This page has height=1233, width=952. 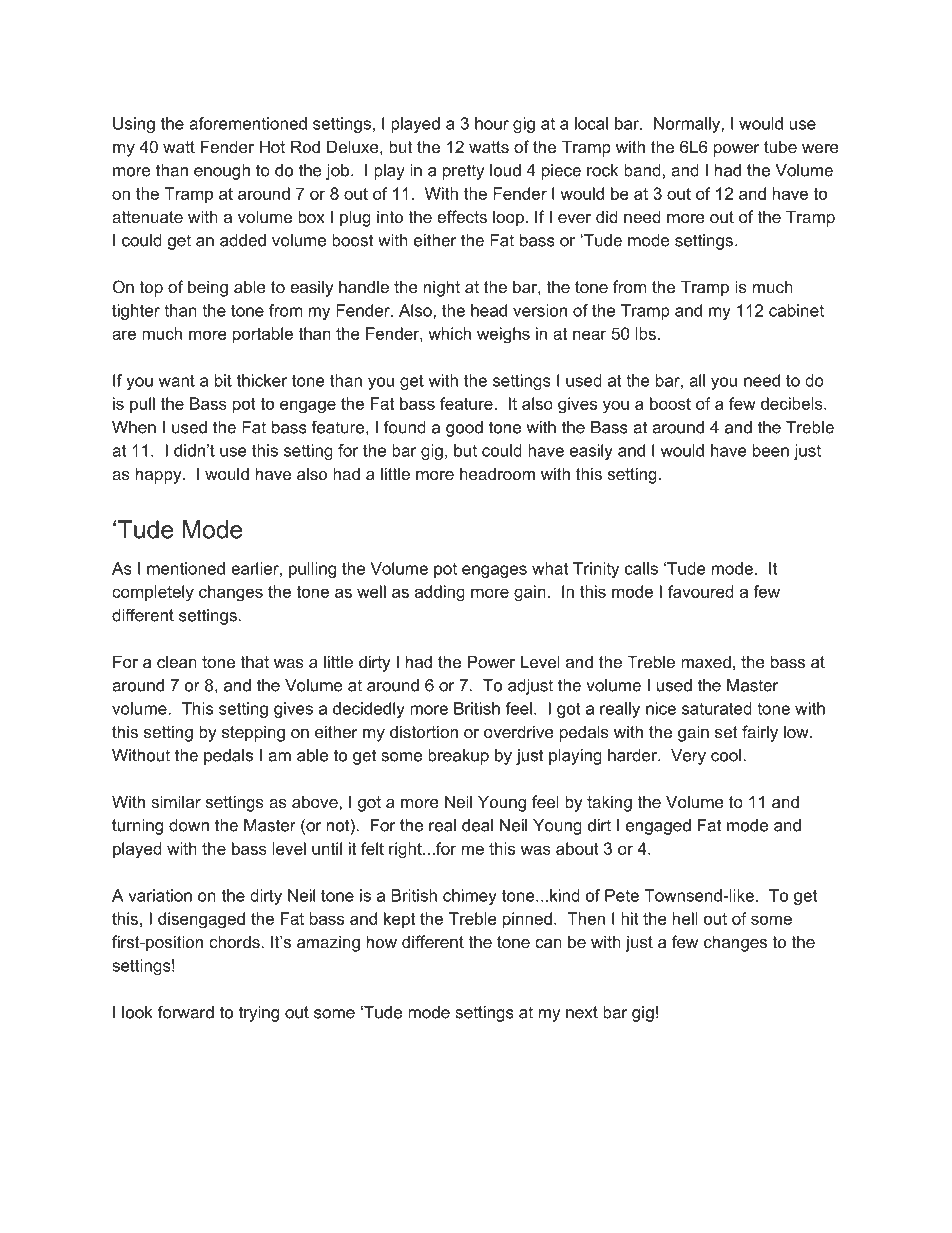 What do you see at coordinates (176, 801) in the page?
I see `similar` at bounding box center [176, 801].
